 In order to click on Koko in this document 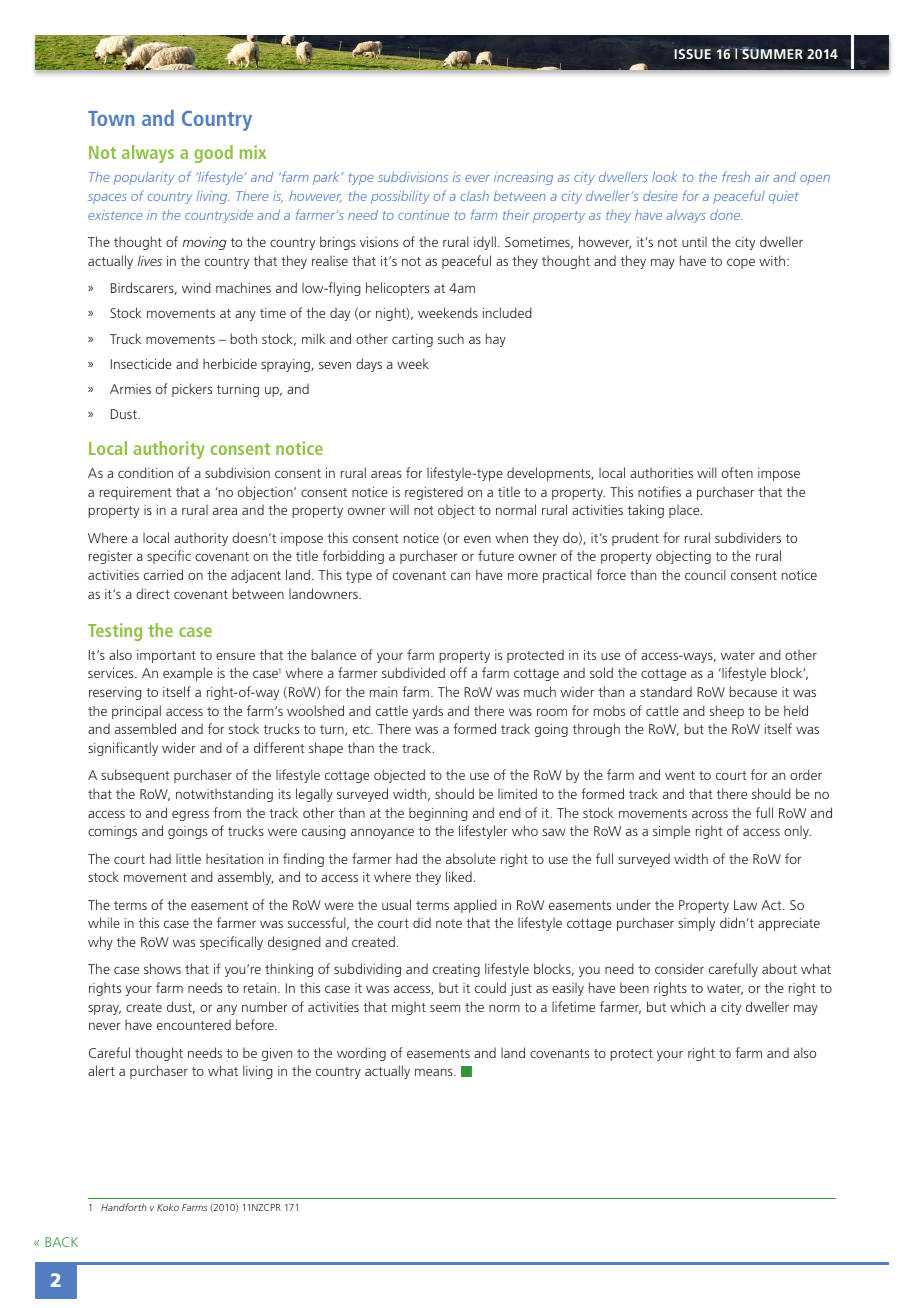, I will do `click(168, 1207)`.
